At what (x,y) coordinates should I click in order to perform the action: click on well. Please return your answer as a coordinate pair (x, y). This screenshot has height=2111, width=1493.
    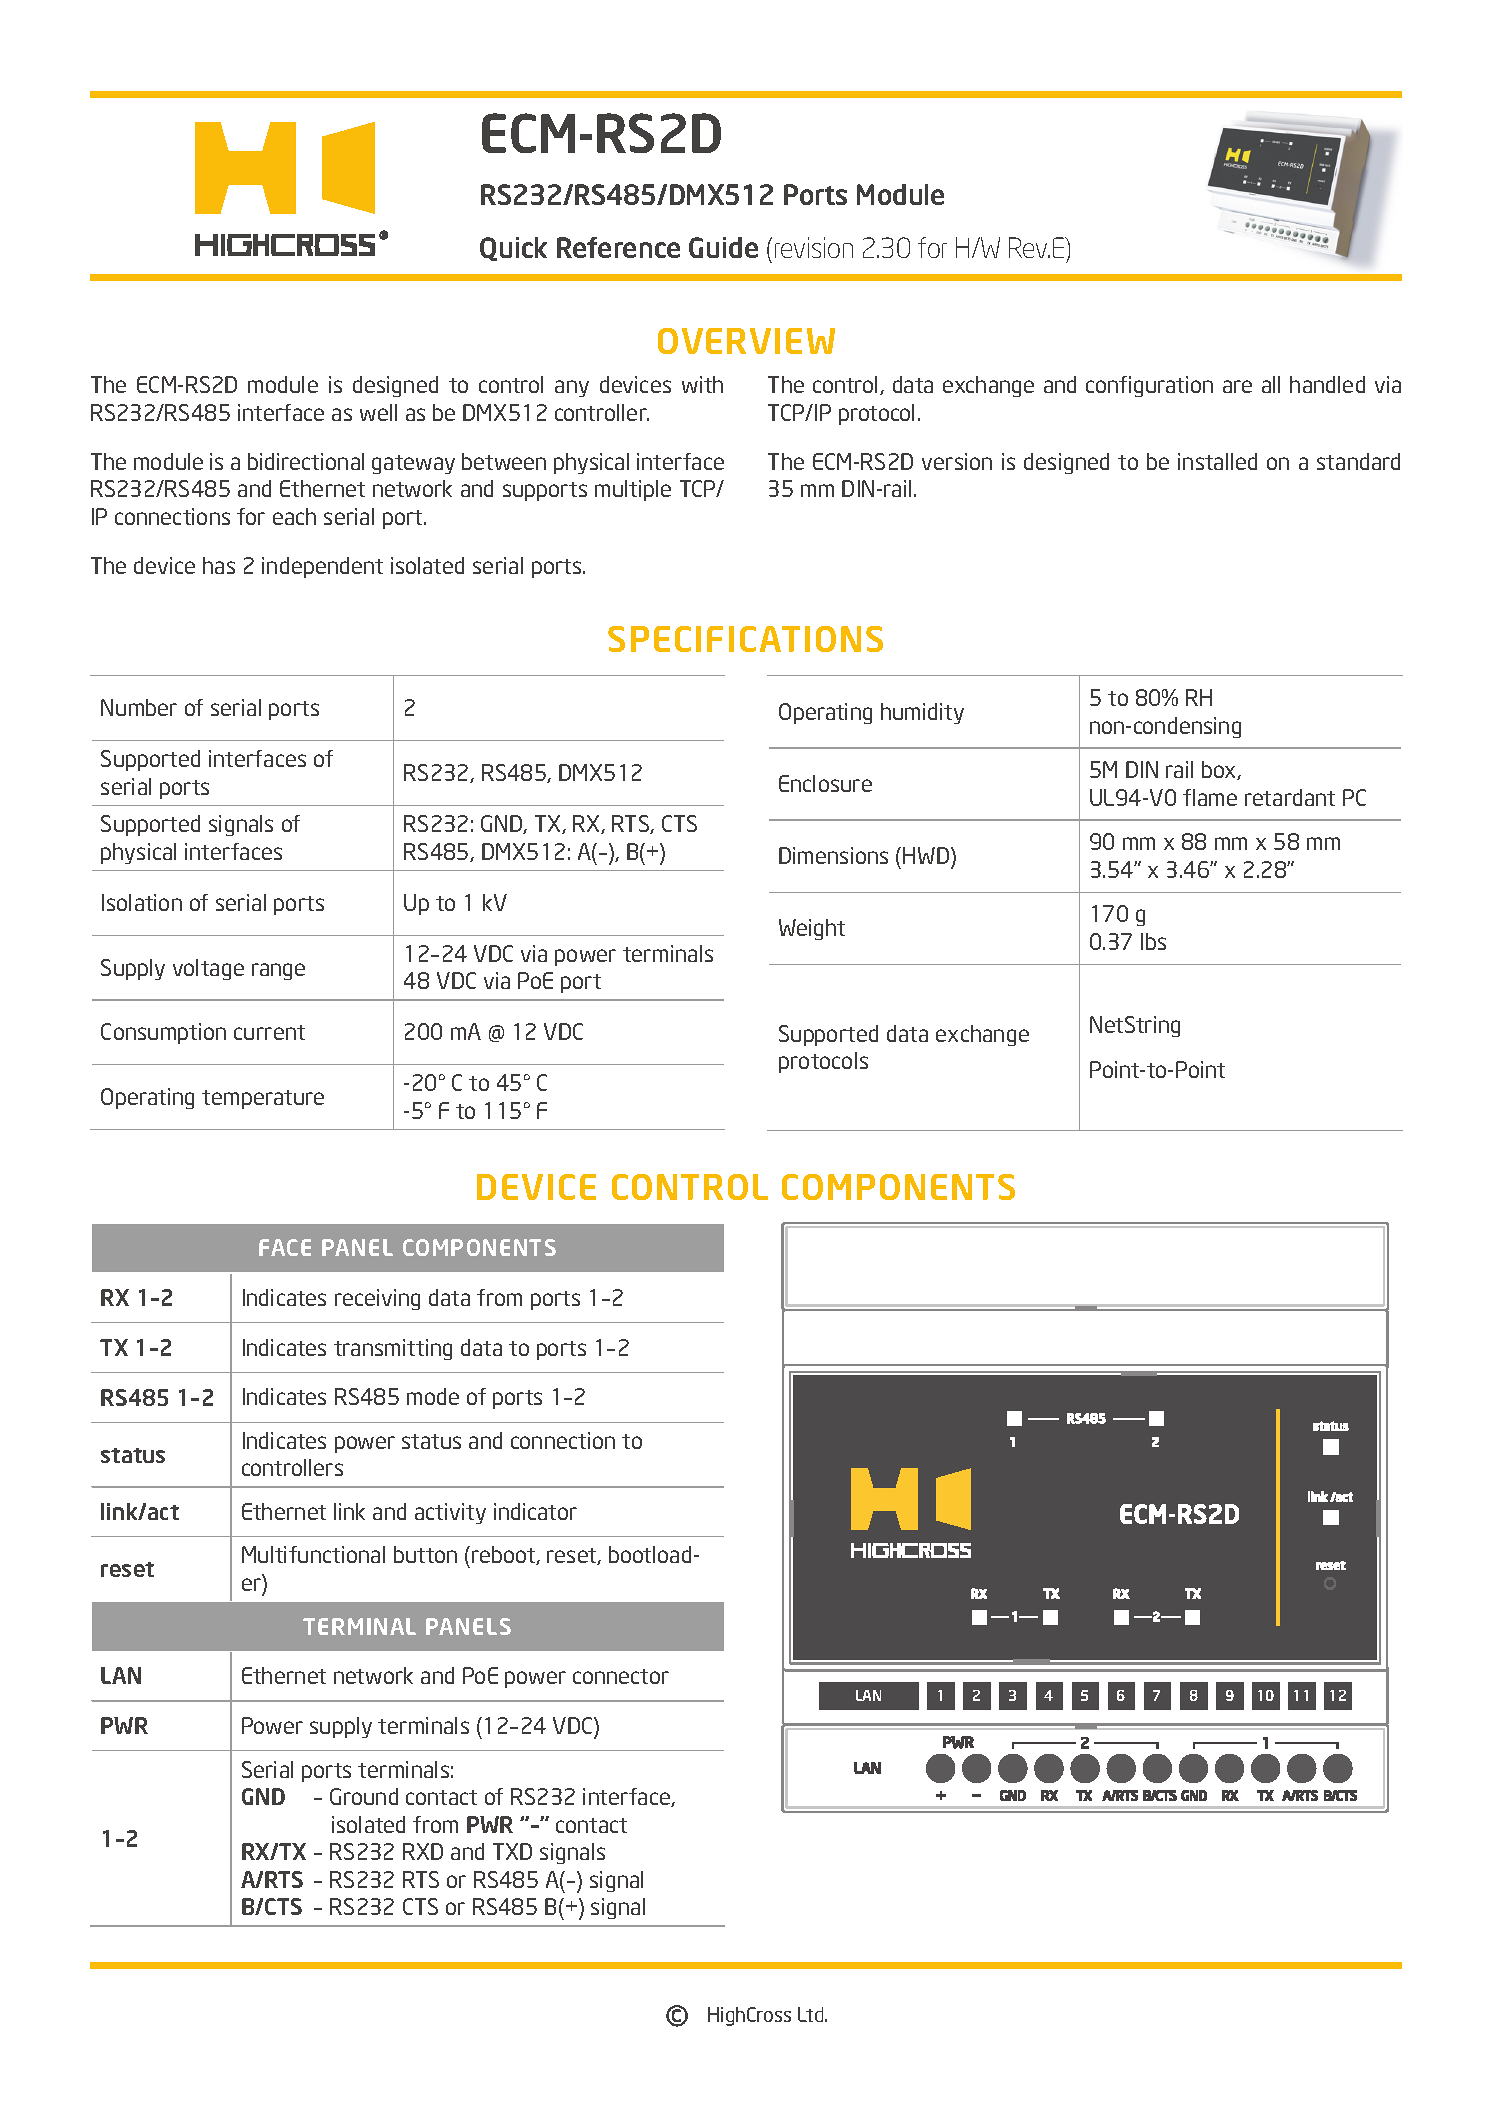
    Looking at the image, I should click on (378, 412).
